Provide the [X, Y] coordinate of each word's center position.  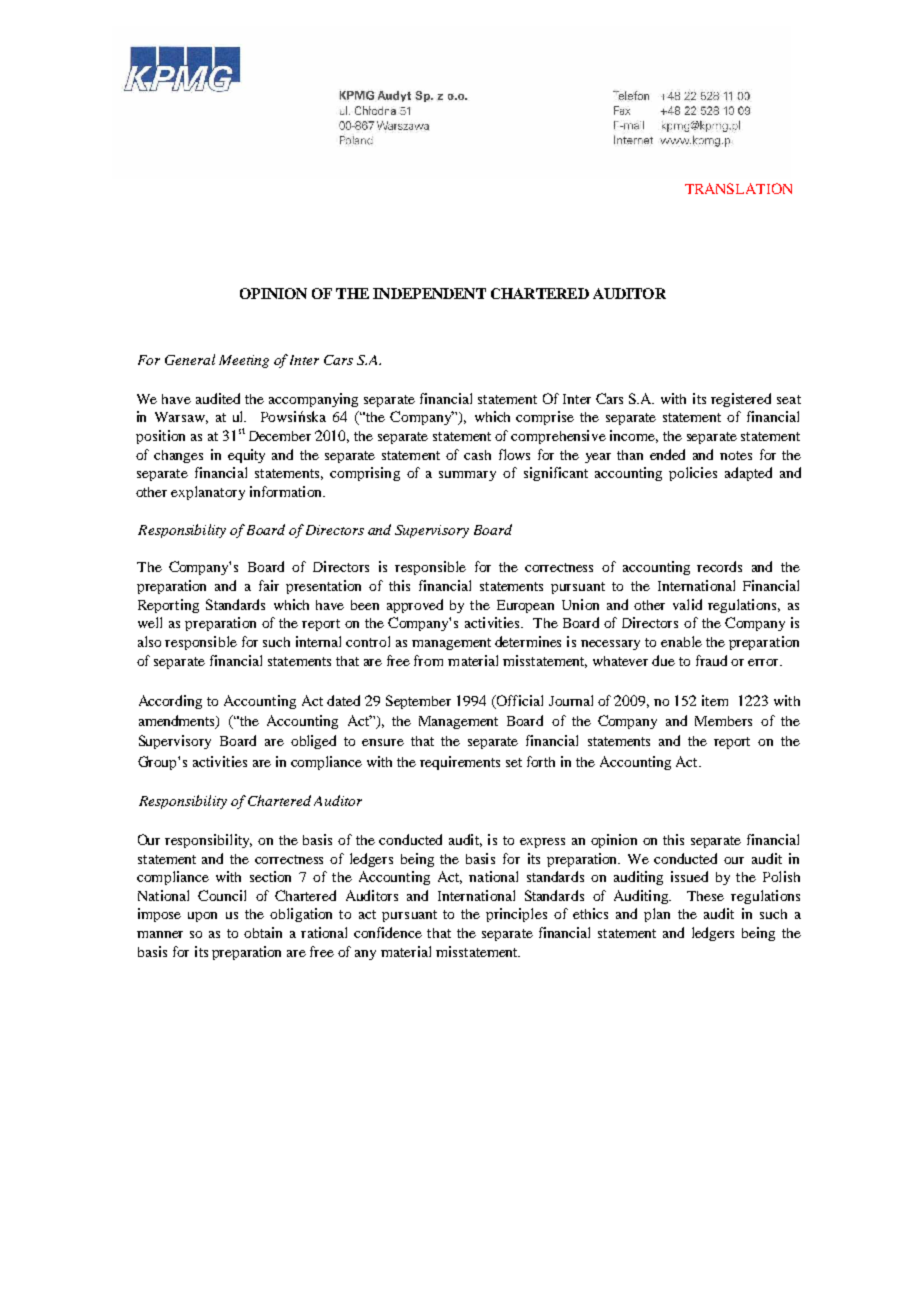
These [705, 896]
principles [516, 915]
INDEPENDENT [429, 293]
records [719, 566]
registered [741, 400]
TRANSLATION [738, 188]
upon [202, 917]
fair [269, 585]
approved [415, 606]
